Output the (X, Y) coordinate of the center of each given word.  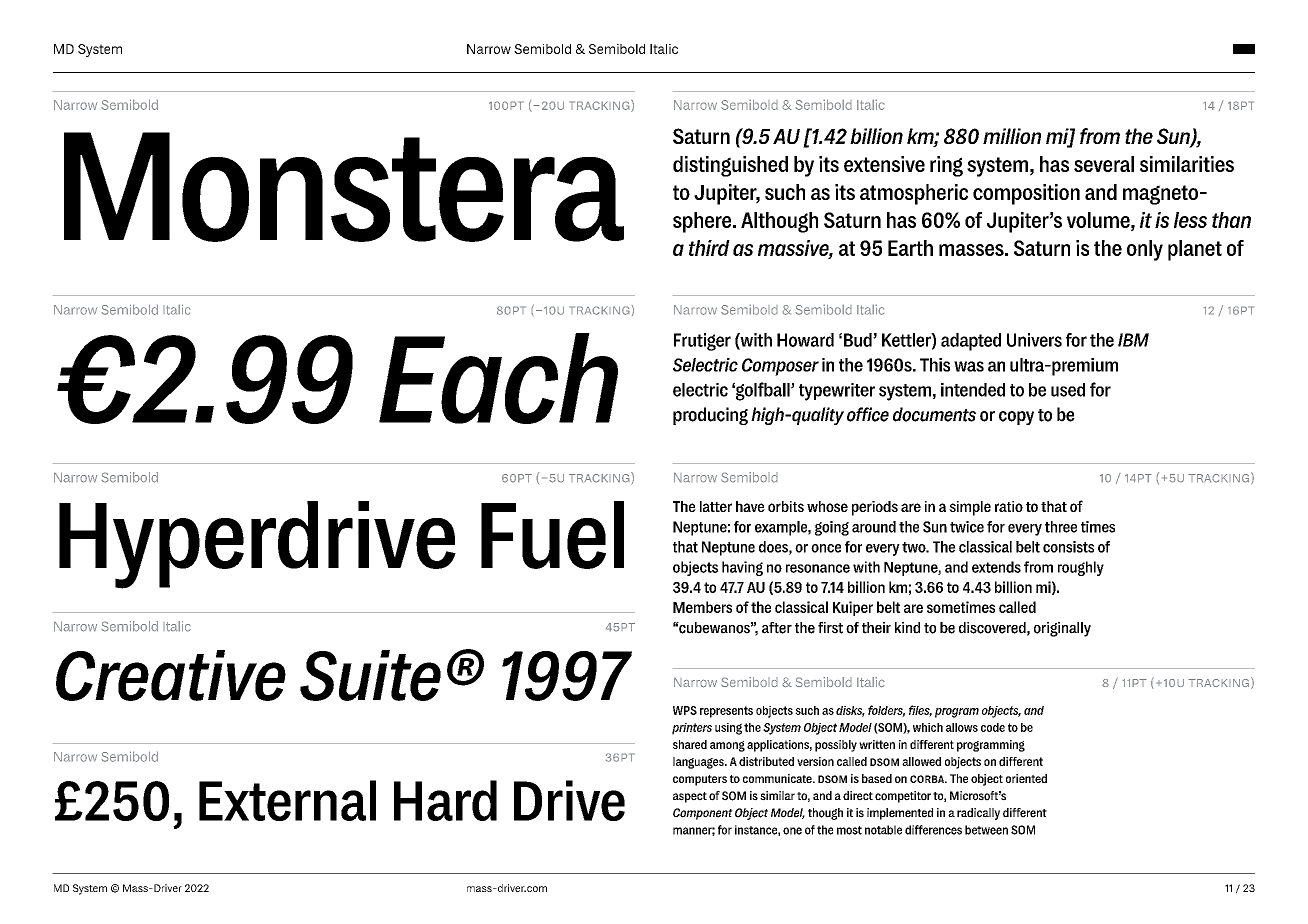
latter (716, 506)
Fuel (552, 535)
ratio (1009, 506)
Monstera (344, 187)
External (287, 800)
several (1104, 164)
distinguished (730, 166)
